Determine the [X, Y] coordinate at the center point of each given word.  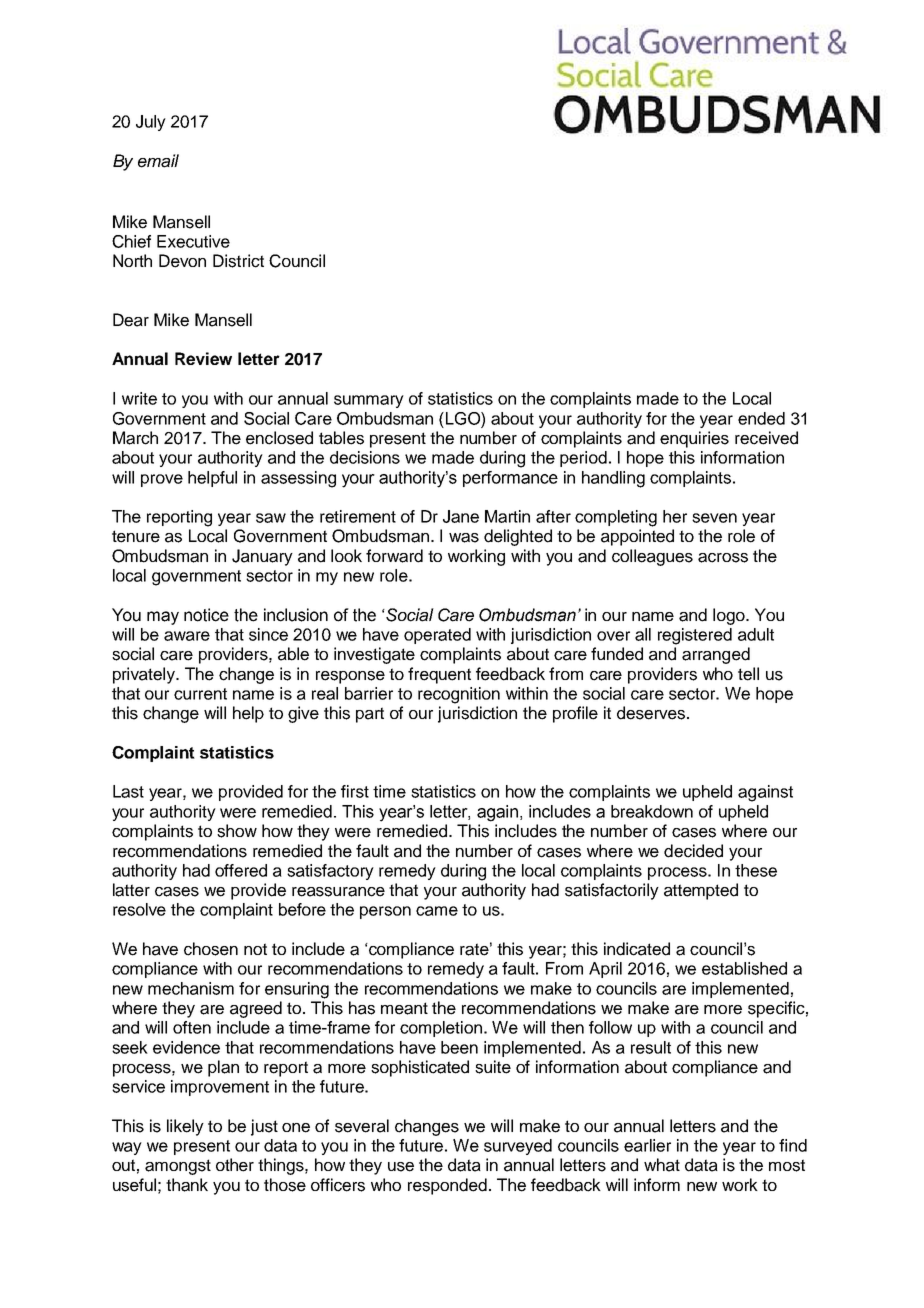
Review [203, 358]
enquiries [694, 439]
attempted [701, 891]
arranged [716, 655]
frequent [439, 675]
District [238, 261]
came [437, 911]
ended [761, 418]
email [158, 161]
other [235, 1165]
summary [369, 401]
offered [241, 870]
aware [187, 636]
